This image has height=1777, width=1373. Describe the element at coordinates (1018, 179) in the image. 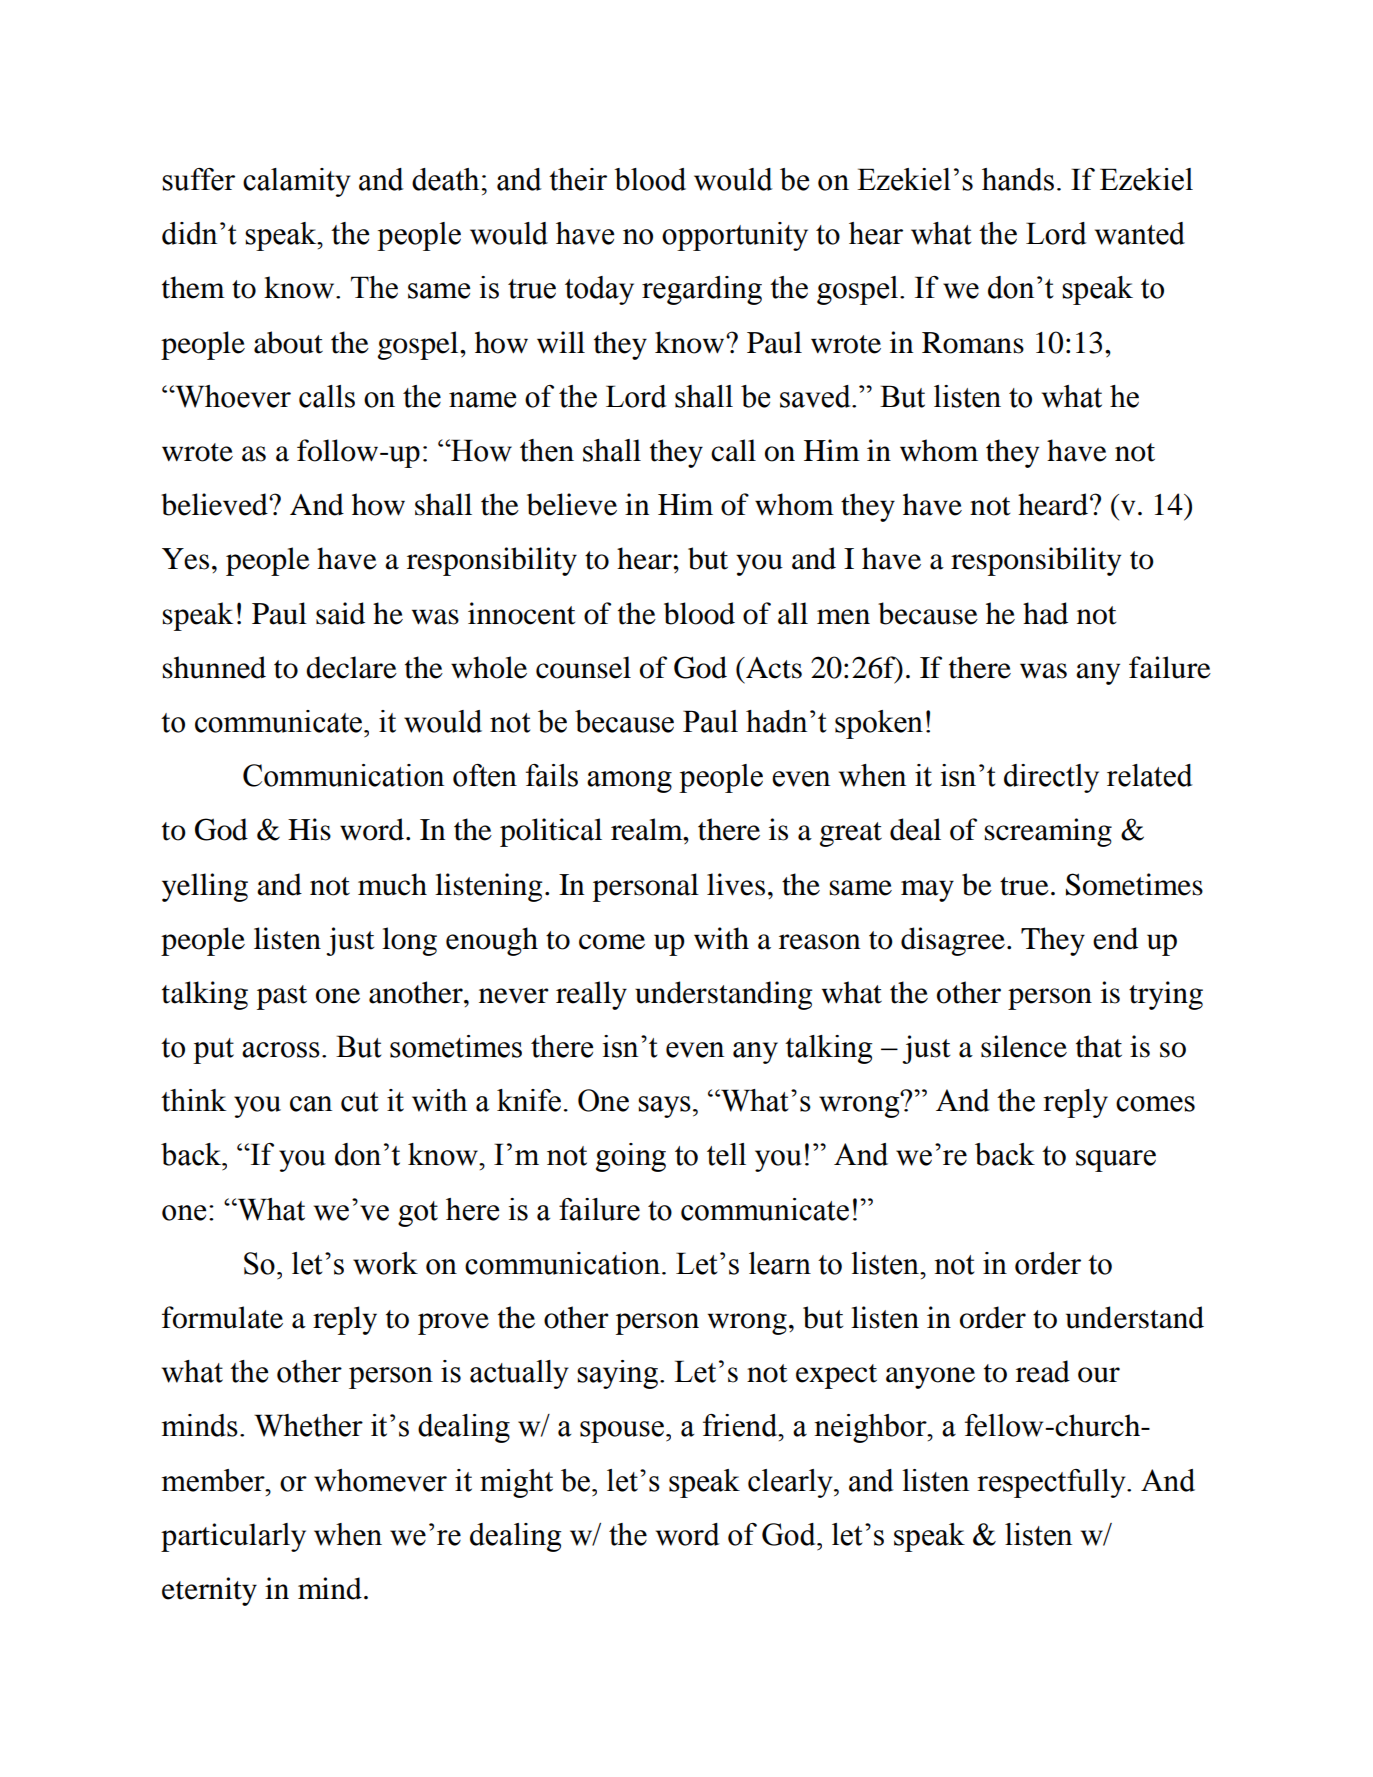

I see `hands` at that location.
